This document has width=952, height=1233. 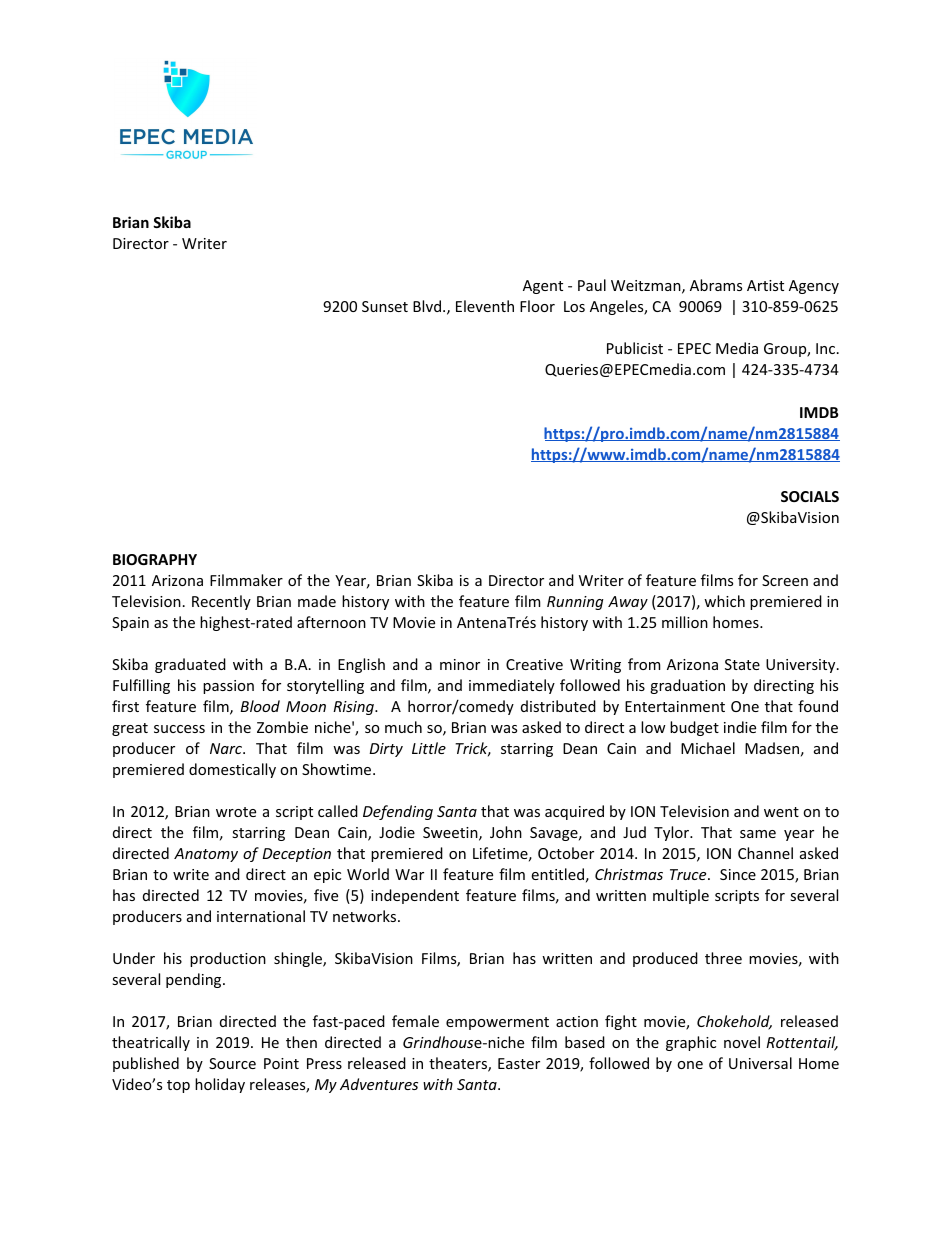 I want to click on War, so click(x=409, y=874).
